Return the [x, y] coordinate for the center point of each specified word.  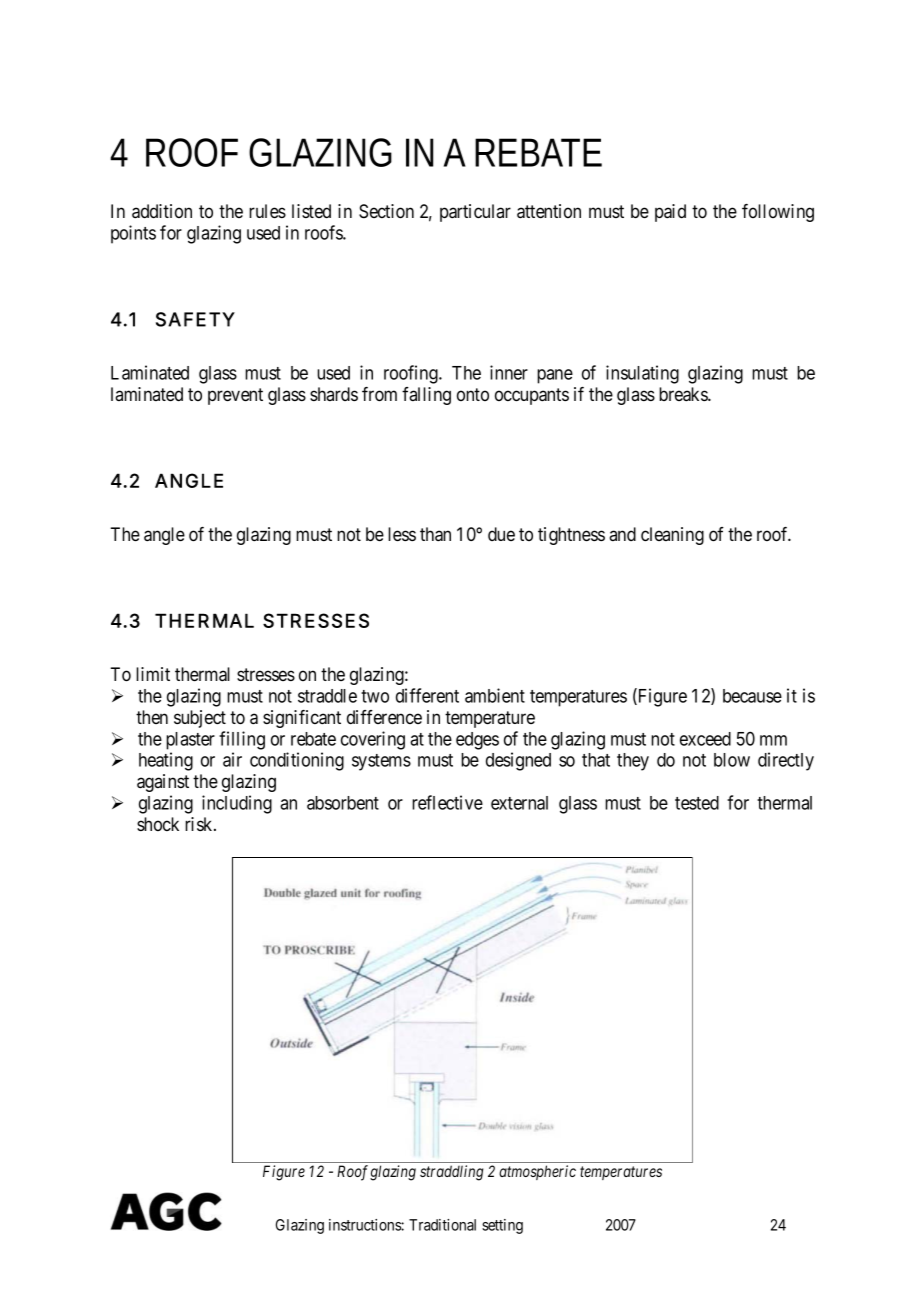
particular [475, 213]
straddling [452, 1173]
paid [670, 213]
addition [162, 211]
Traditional [442, 1225]
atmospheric [537, 1172]
